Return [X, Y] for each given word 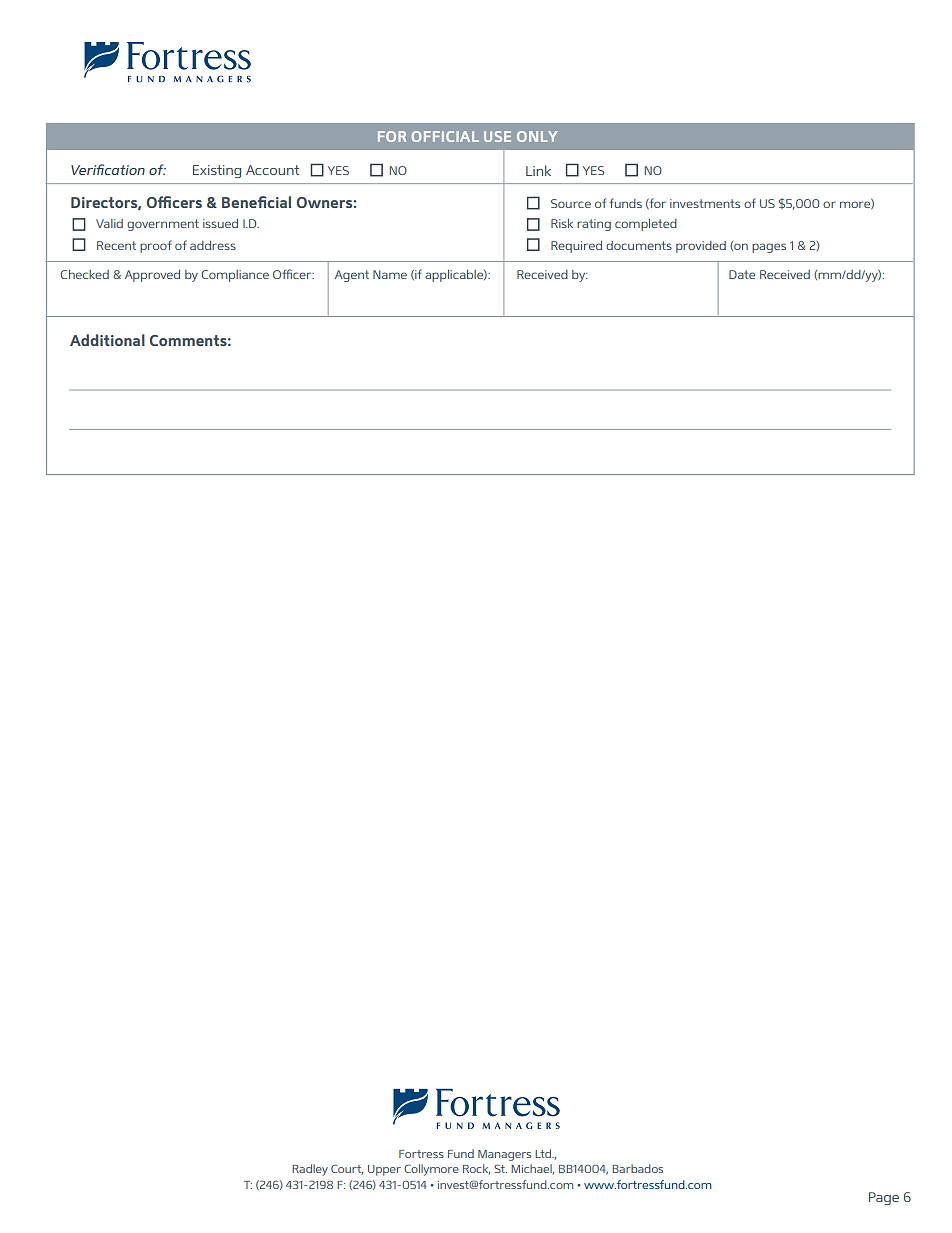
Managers [504, 1155]
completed [646, 225]
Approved [152, 276]
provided [701, 247]
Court [347, 1169]
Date [742, 274]
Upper [384, 1170]
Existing [217, 171]
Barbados [637, 1168]
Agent [352, 276]
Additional [107, 340]
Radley [310, 1170]
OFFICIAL [445, 136]
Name [390, 274]
